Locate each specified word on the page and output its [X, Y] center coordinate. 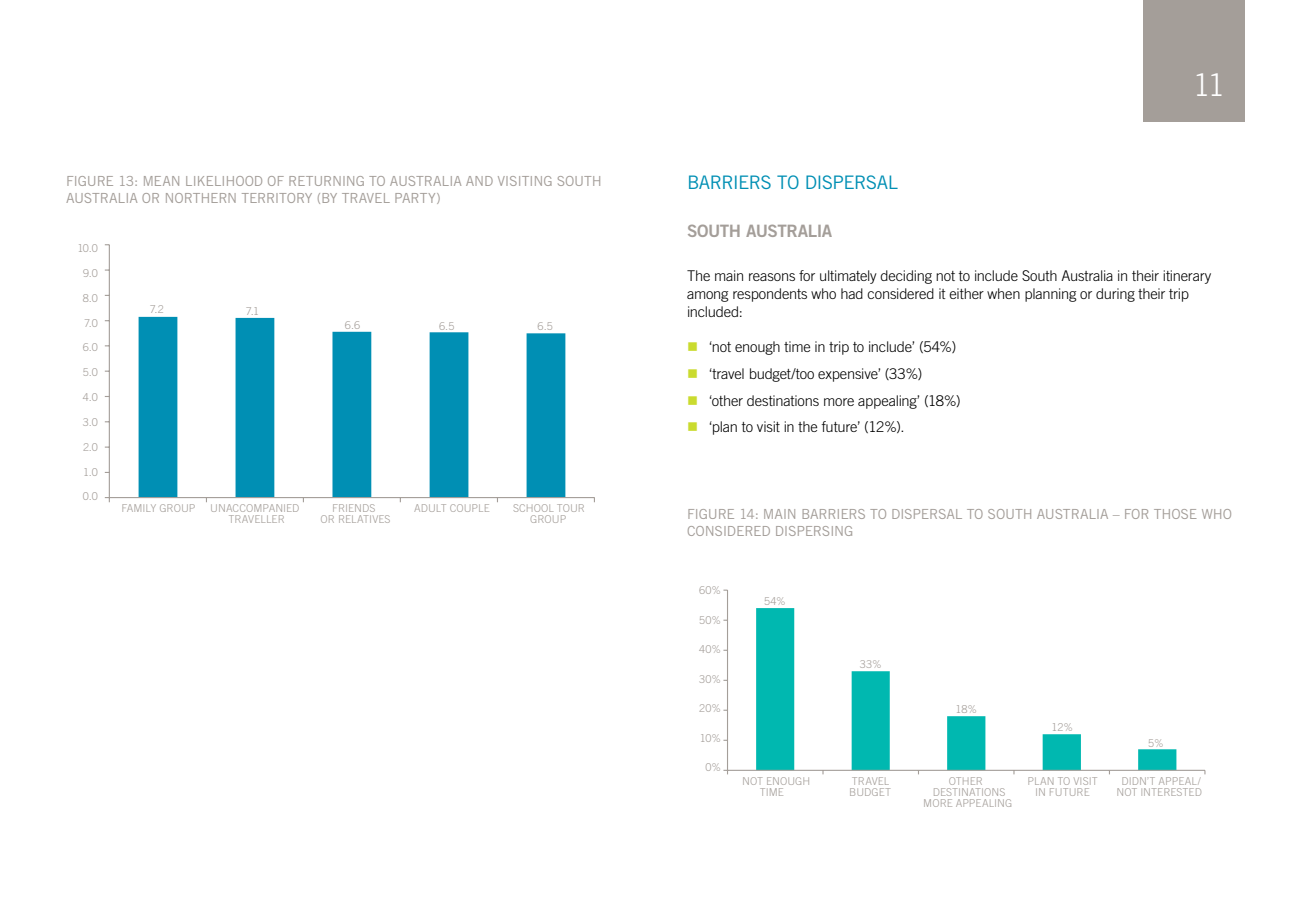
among [708, 296]
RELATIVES [364, 519]
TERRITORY [277, 198]
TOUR [570, 508]
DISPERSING [814, 531]
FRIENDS [354, 508]
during [1115, 295]
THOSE [1175, 514]
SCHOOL [533, 508]
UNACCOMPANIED [255, 508]
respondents [770, 295]
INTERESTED [1172, 792]
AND [479, 181]
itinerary [1187, 277]
